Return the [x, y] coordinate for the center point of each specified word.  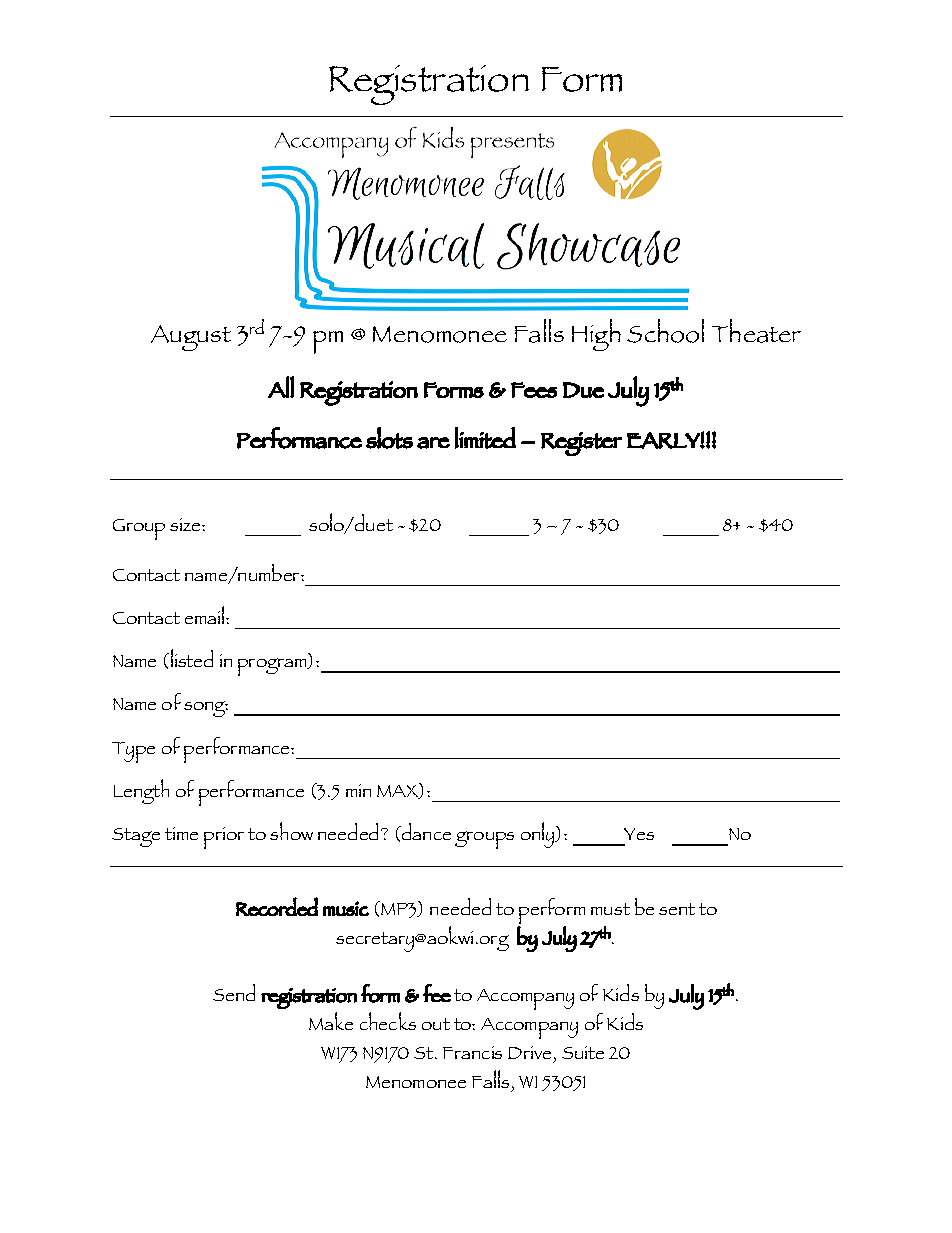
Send [234, 992]
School [665, 331]
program [273, 667]
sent [677, 909]
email [206, 615]
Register [581, 444]
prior [224, 838]
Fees [534, 390]
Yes [639, 834]
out [436, 1024]
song [206, 709]
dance [425, 831]
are [433, 443]
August [191, 338]
